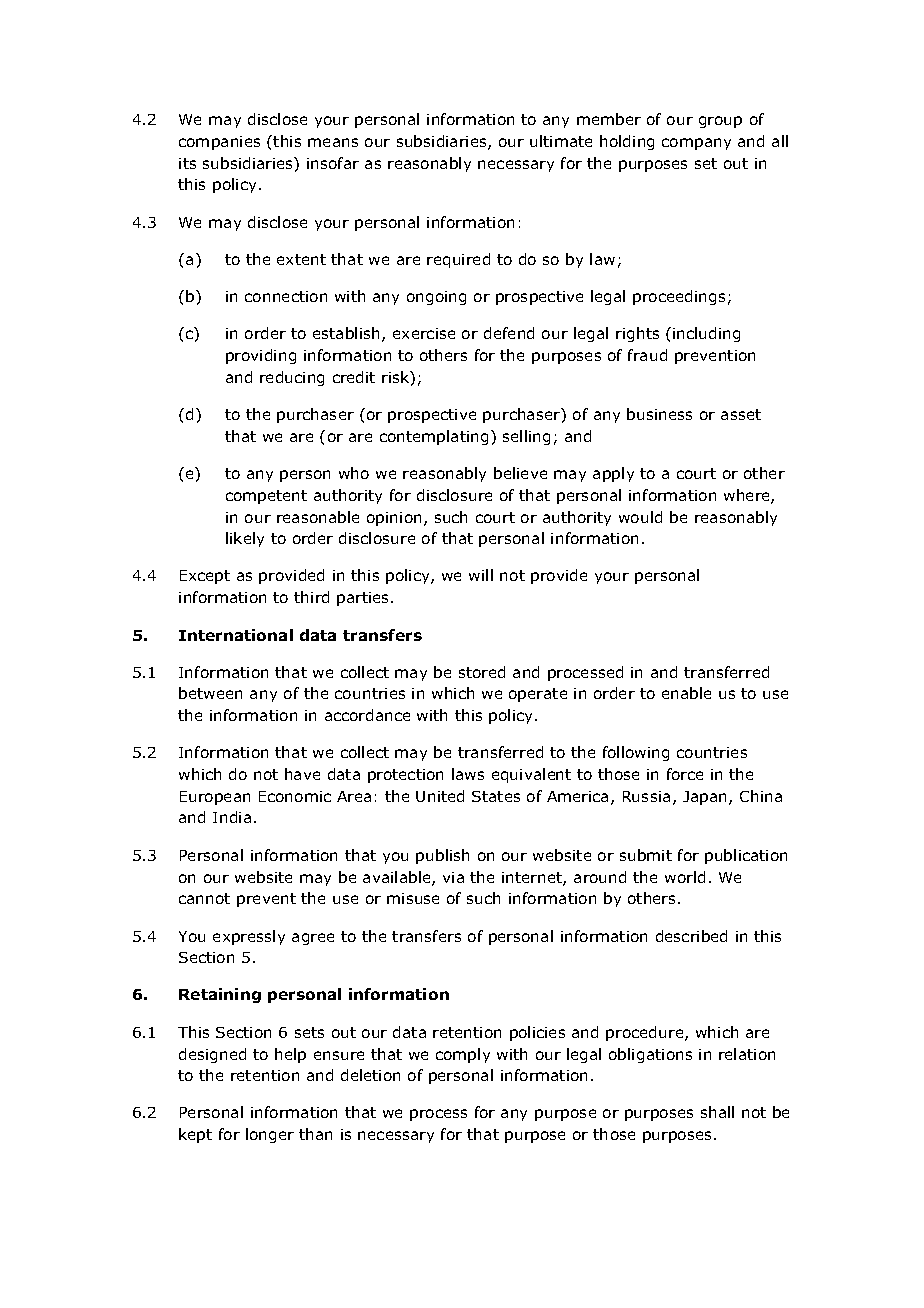 Image resolution: width=924 pixels, height=1308 pixels. I want to click on ultimate, so click(561, 141).
